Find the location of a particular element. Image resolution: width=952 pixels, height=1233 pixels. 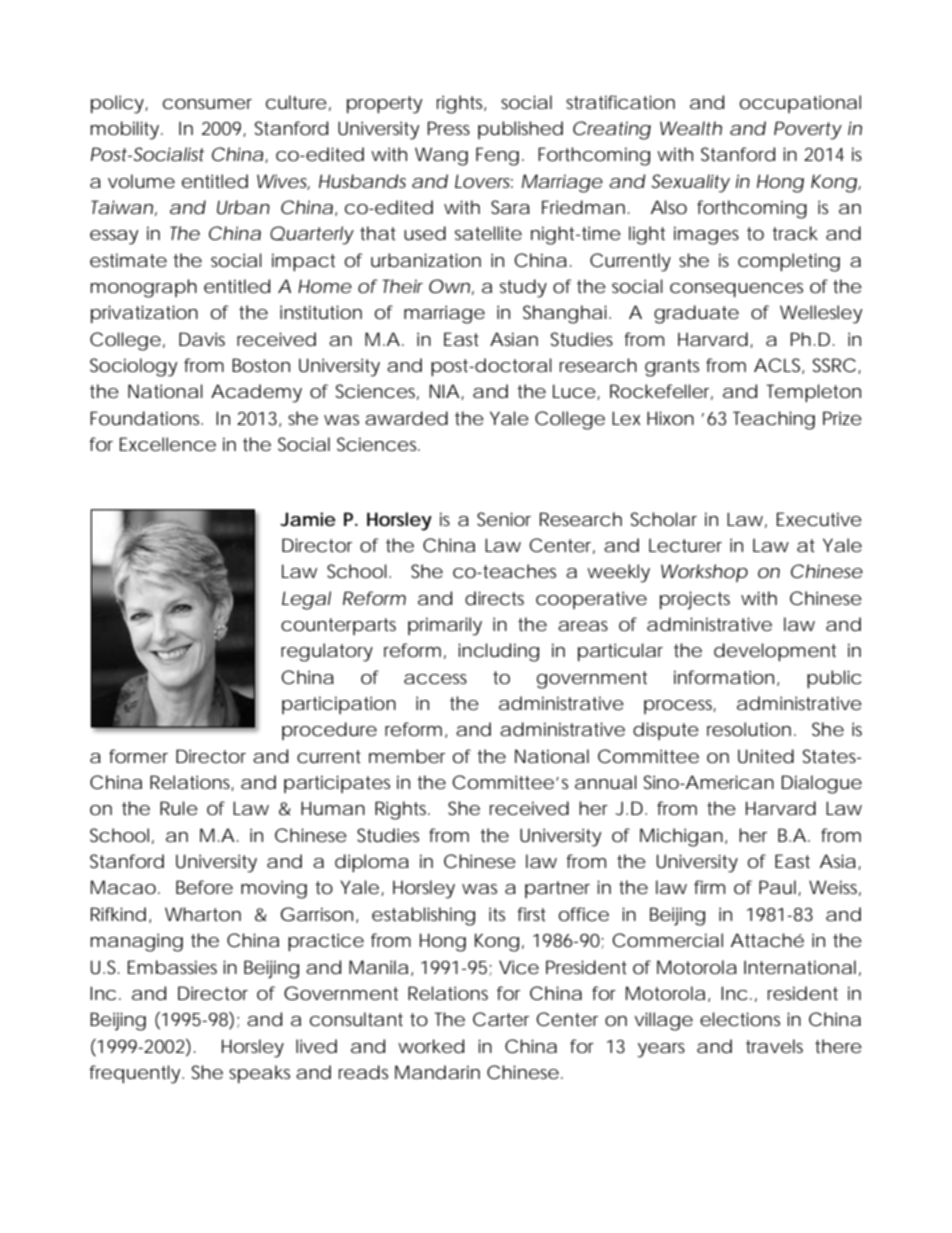

member is located at coordinates (407, 756).
